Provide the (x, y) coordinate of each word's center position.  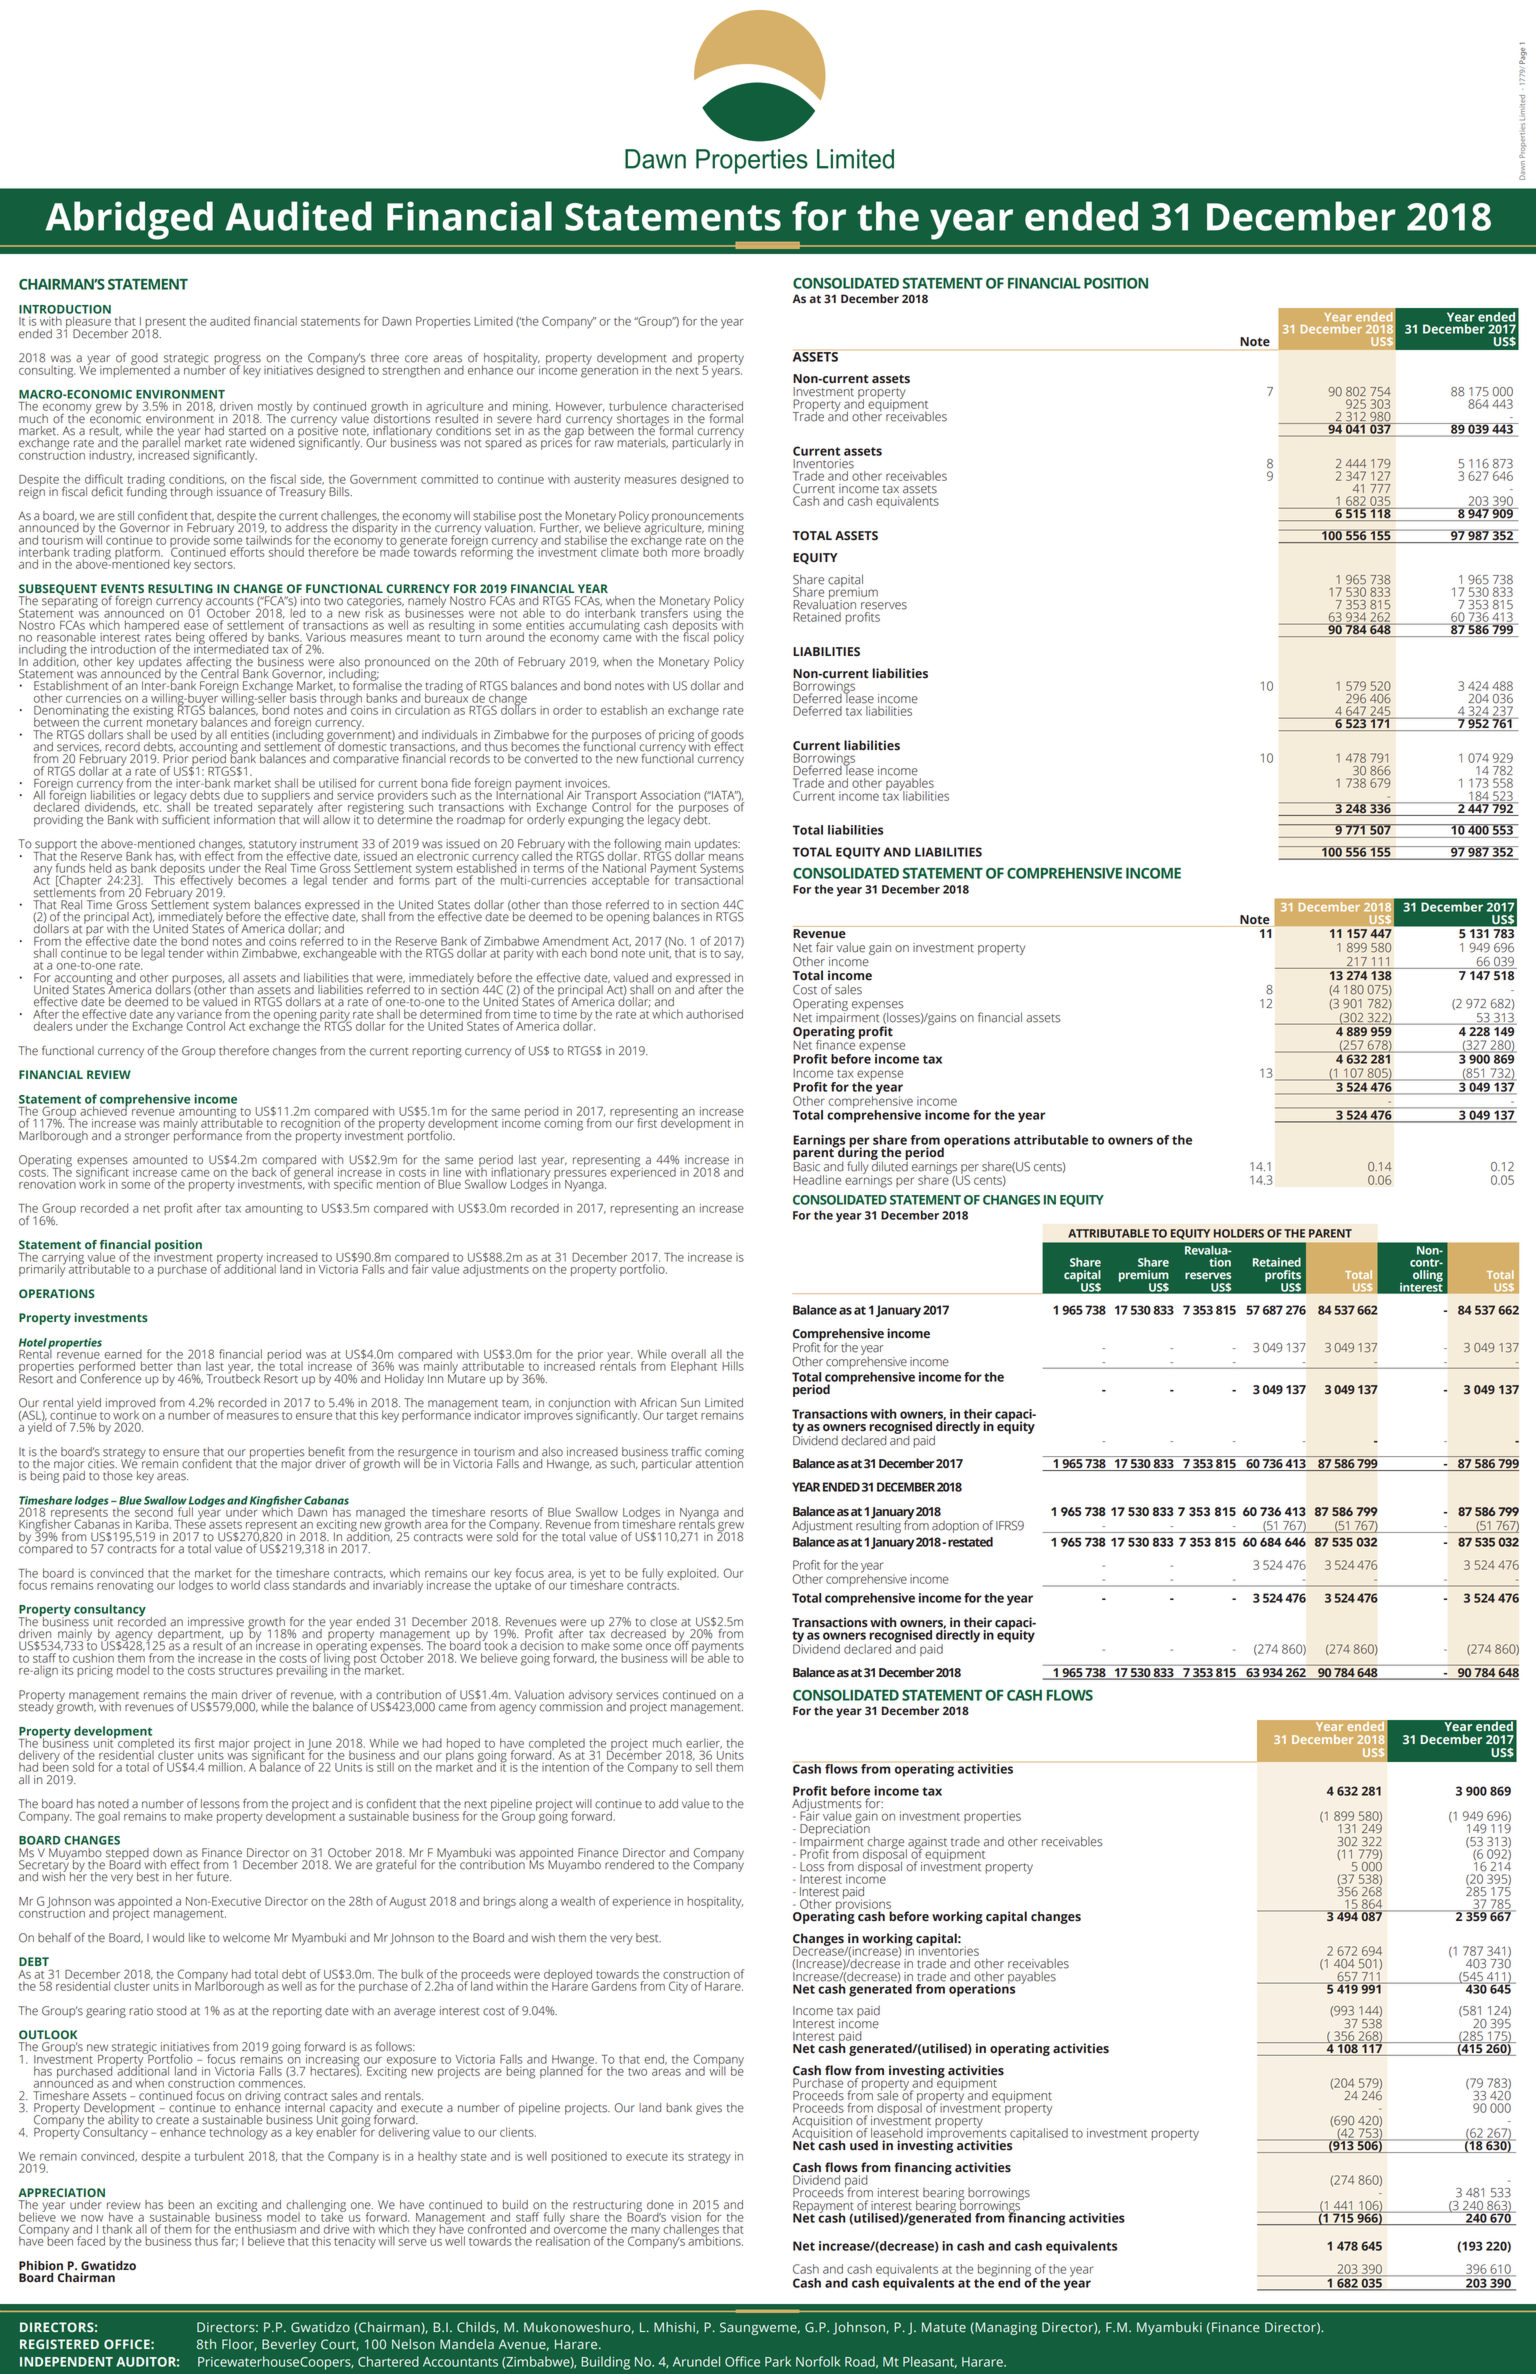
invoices (587, 783)
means (726, 857)
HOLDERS (1239, 1233)
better (157, 1366)
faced (91, 2241)
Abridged (129, 220)
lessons (220, 1804)
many (644, 2233)
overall (688, 1354)
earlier (704, 1743)
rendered (629, 1863)
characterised (707, 406)
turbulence (638, 406)
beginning (1006, 2271)
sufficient (186, 820)
